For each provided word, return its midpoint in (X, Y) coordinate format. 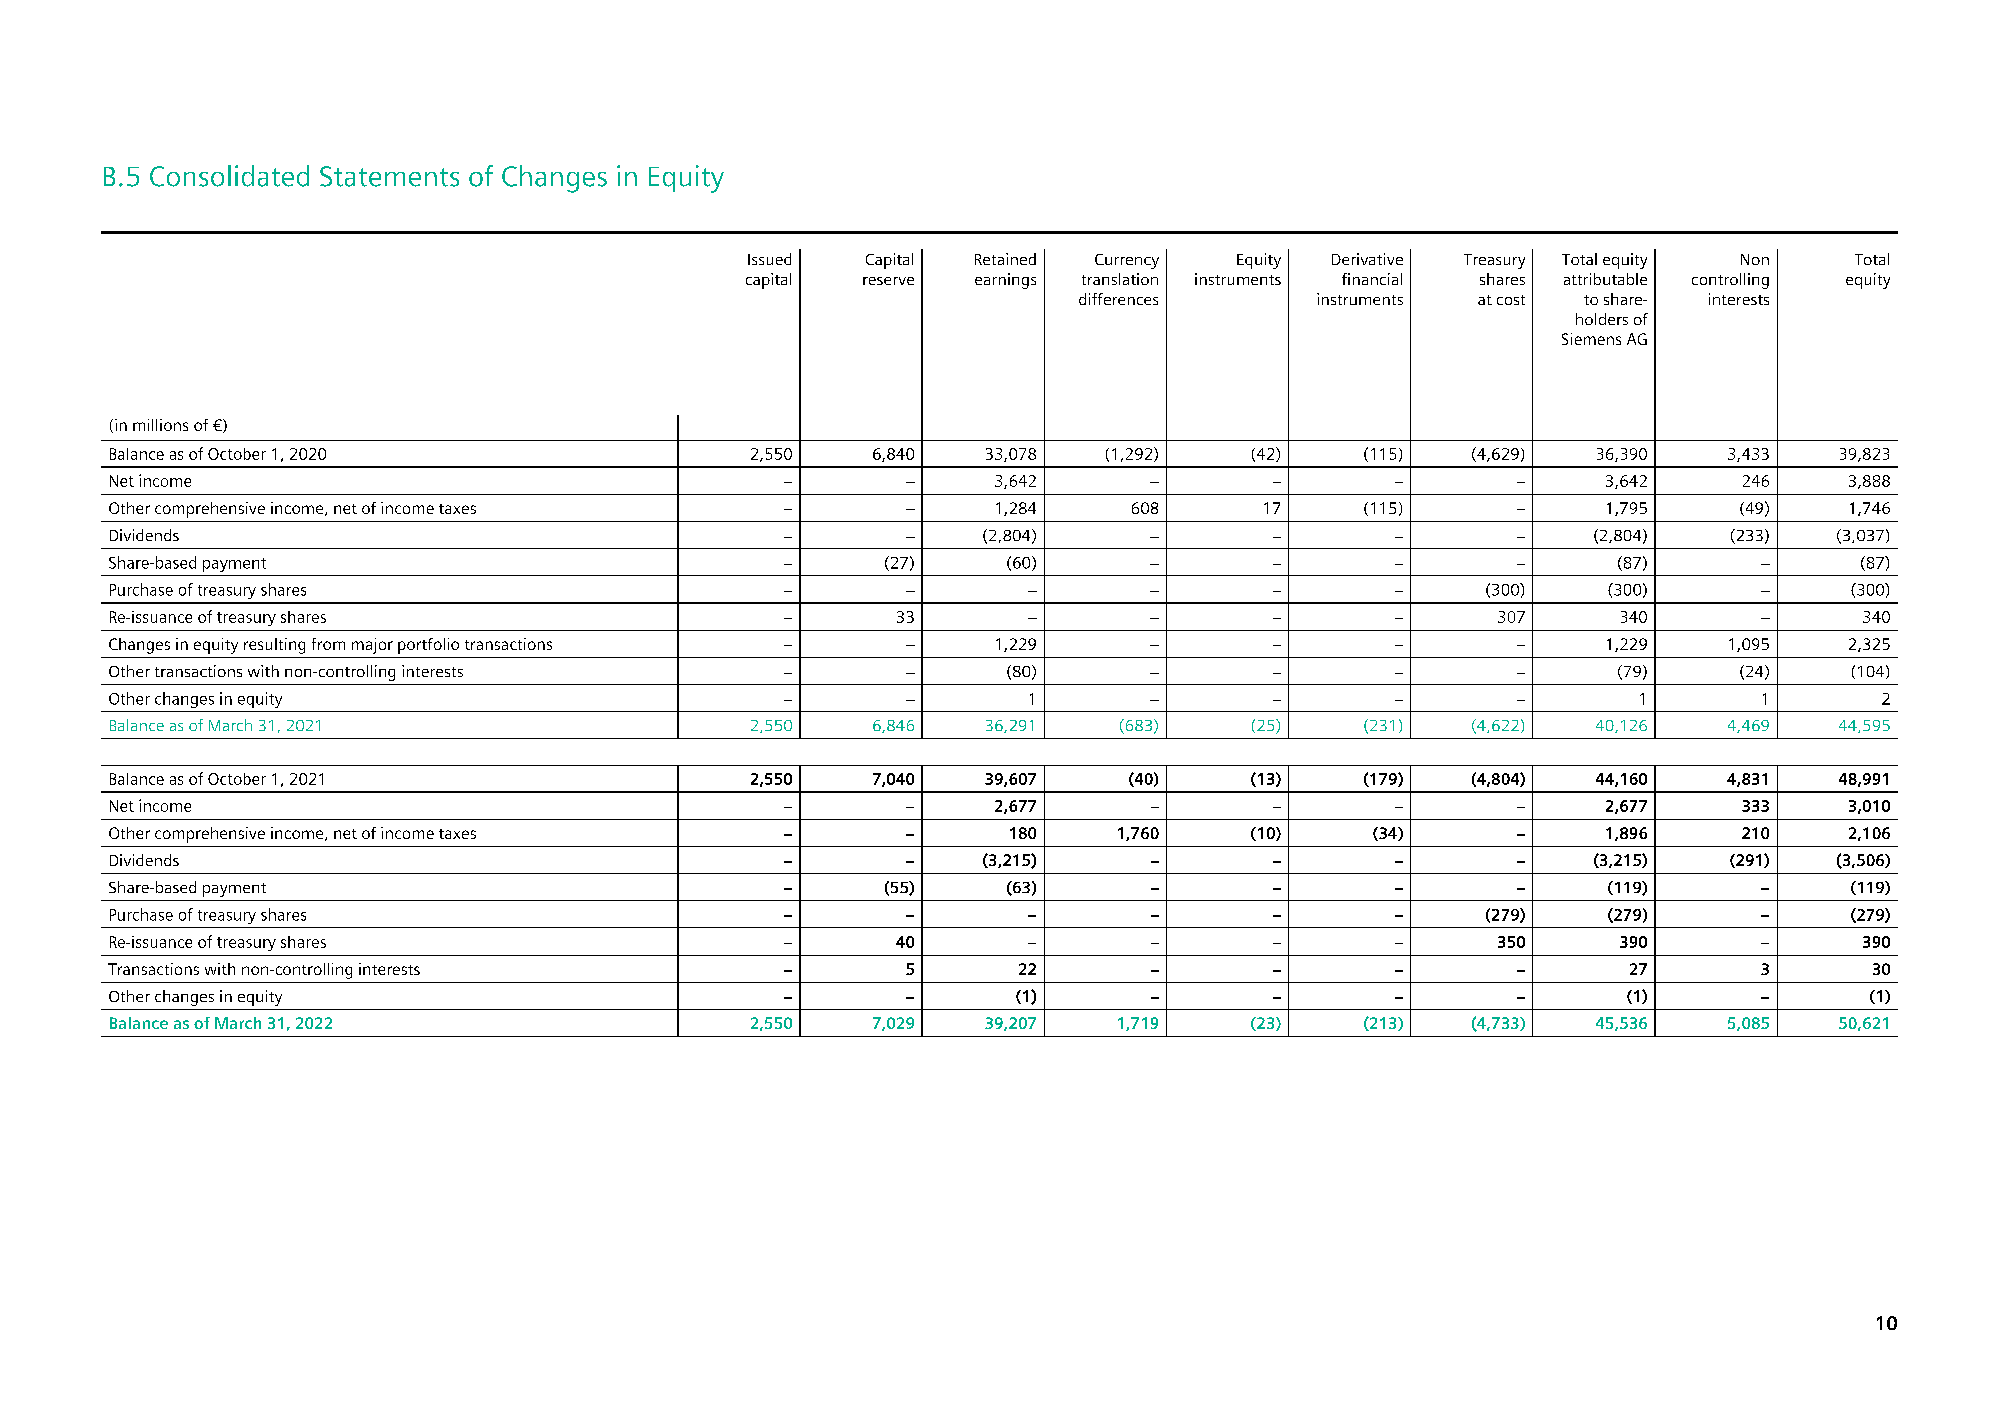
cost (1511, 300)
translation (1120, 279)
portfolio (428, 646)
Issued (769, 259)
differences (1118, 299)
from (328, 644)
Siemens (1591, 339)
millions (160, 425)
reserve (888, 281)
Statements (389, 176)
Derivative (1367, 259)
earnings (1005, 281)
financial (1372, 279)
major (372, 646)
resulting (274, 646)
